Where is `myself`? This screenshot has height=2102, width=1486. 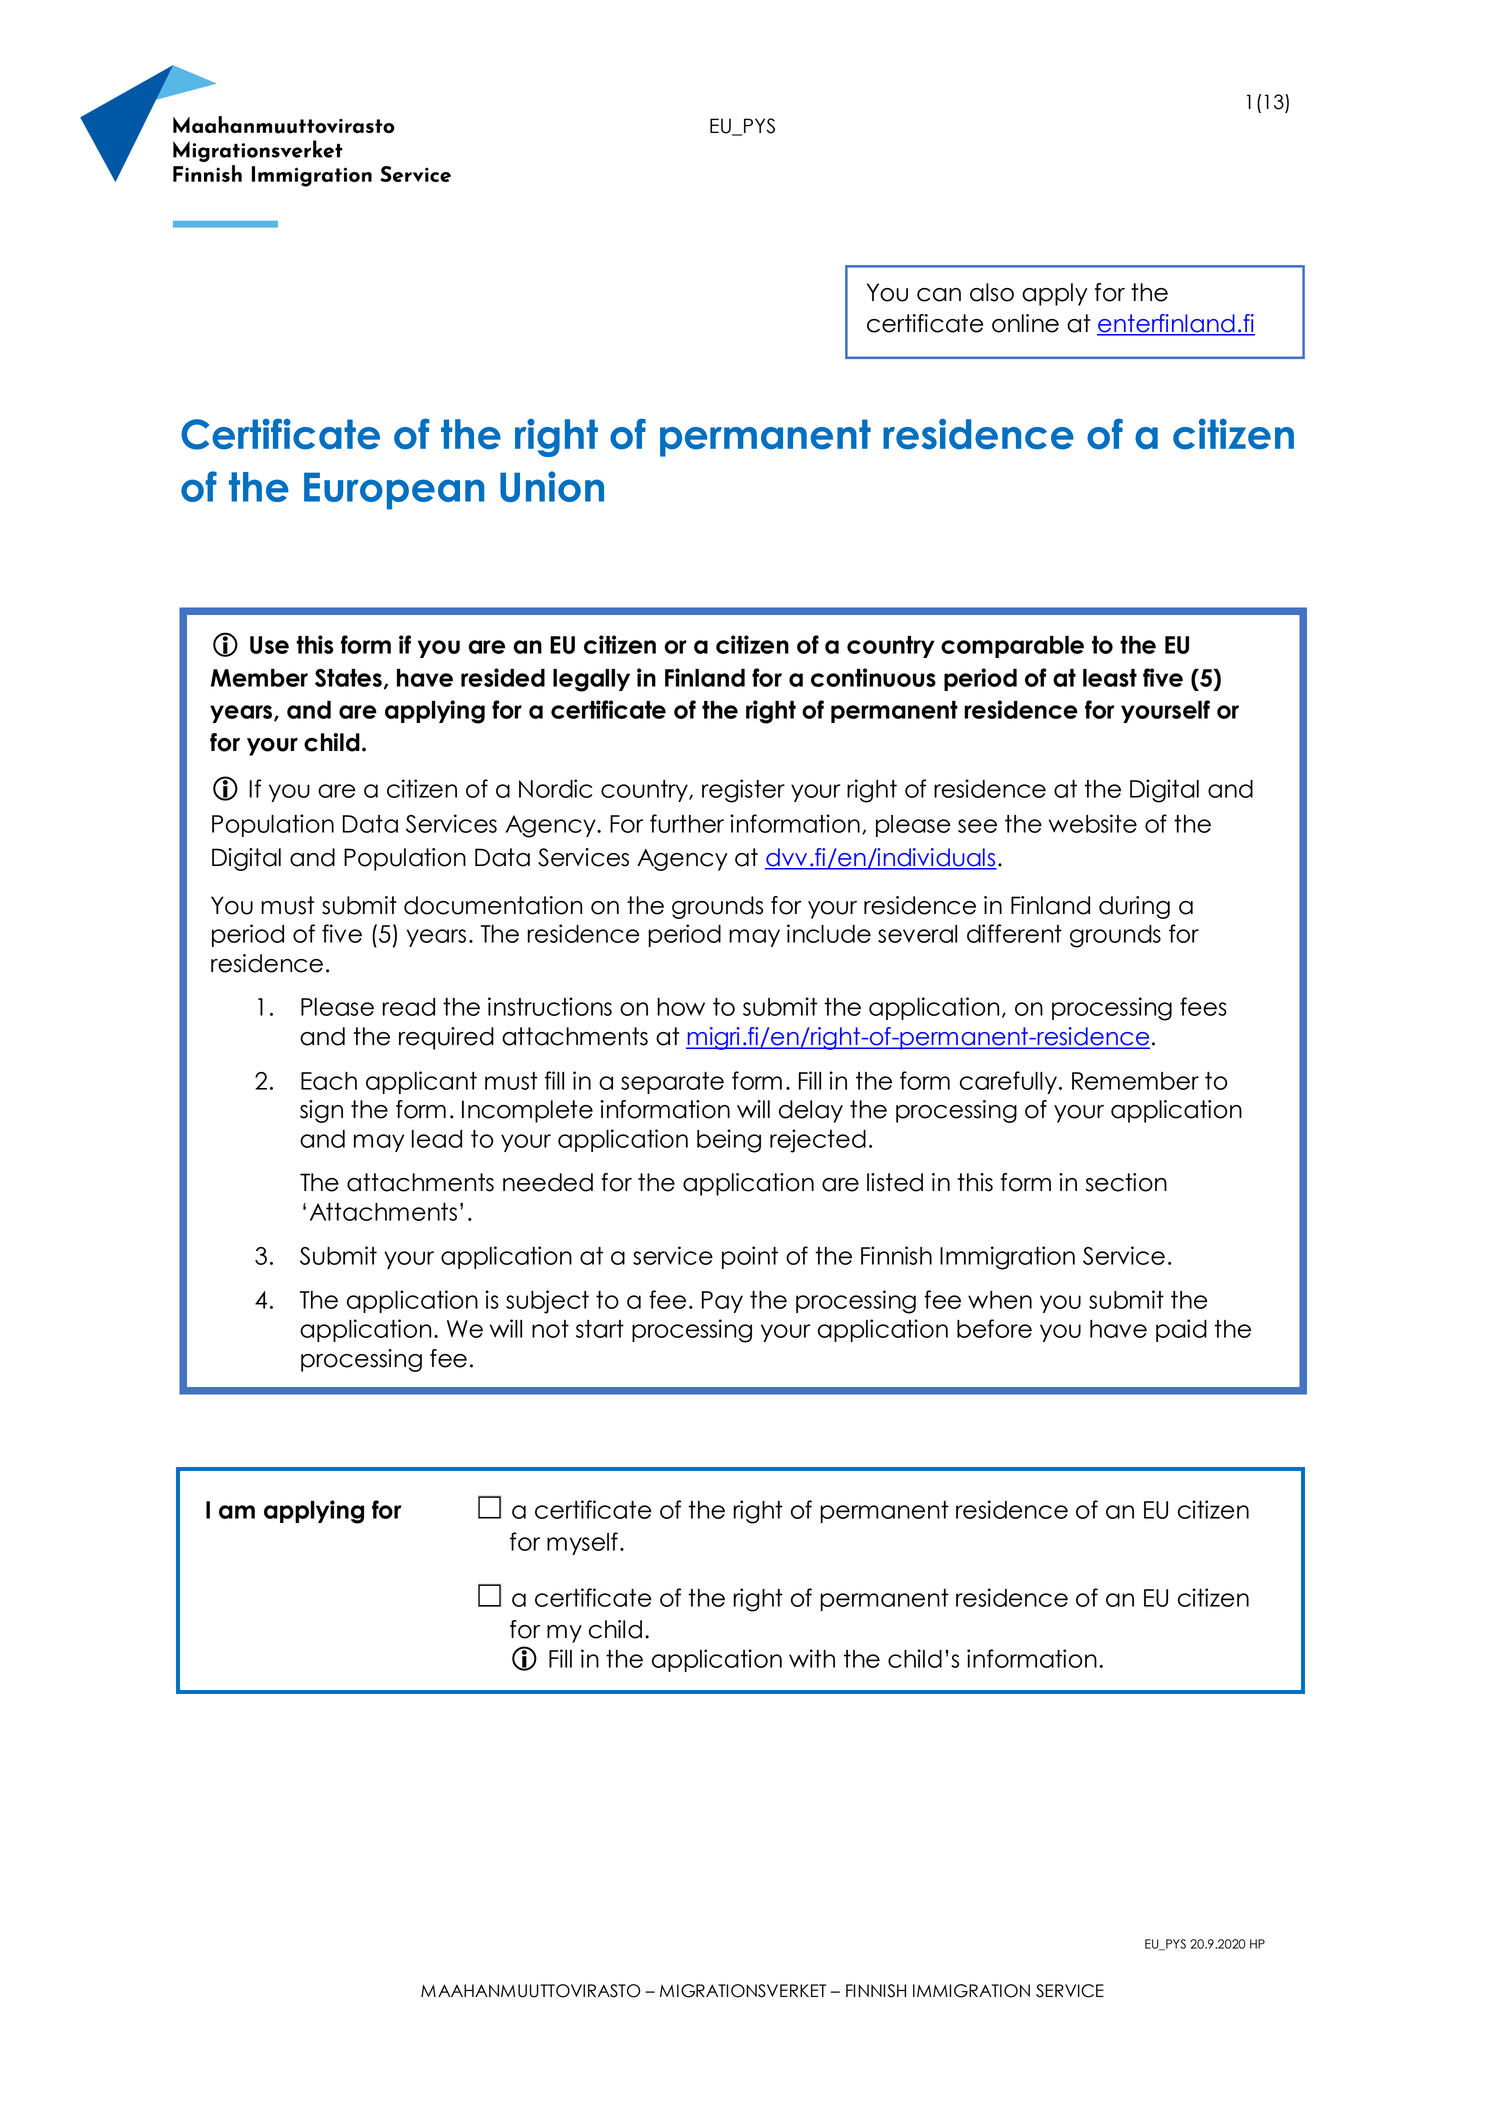 myself is located at coordinates (582, 1543).
